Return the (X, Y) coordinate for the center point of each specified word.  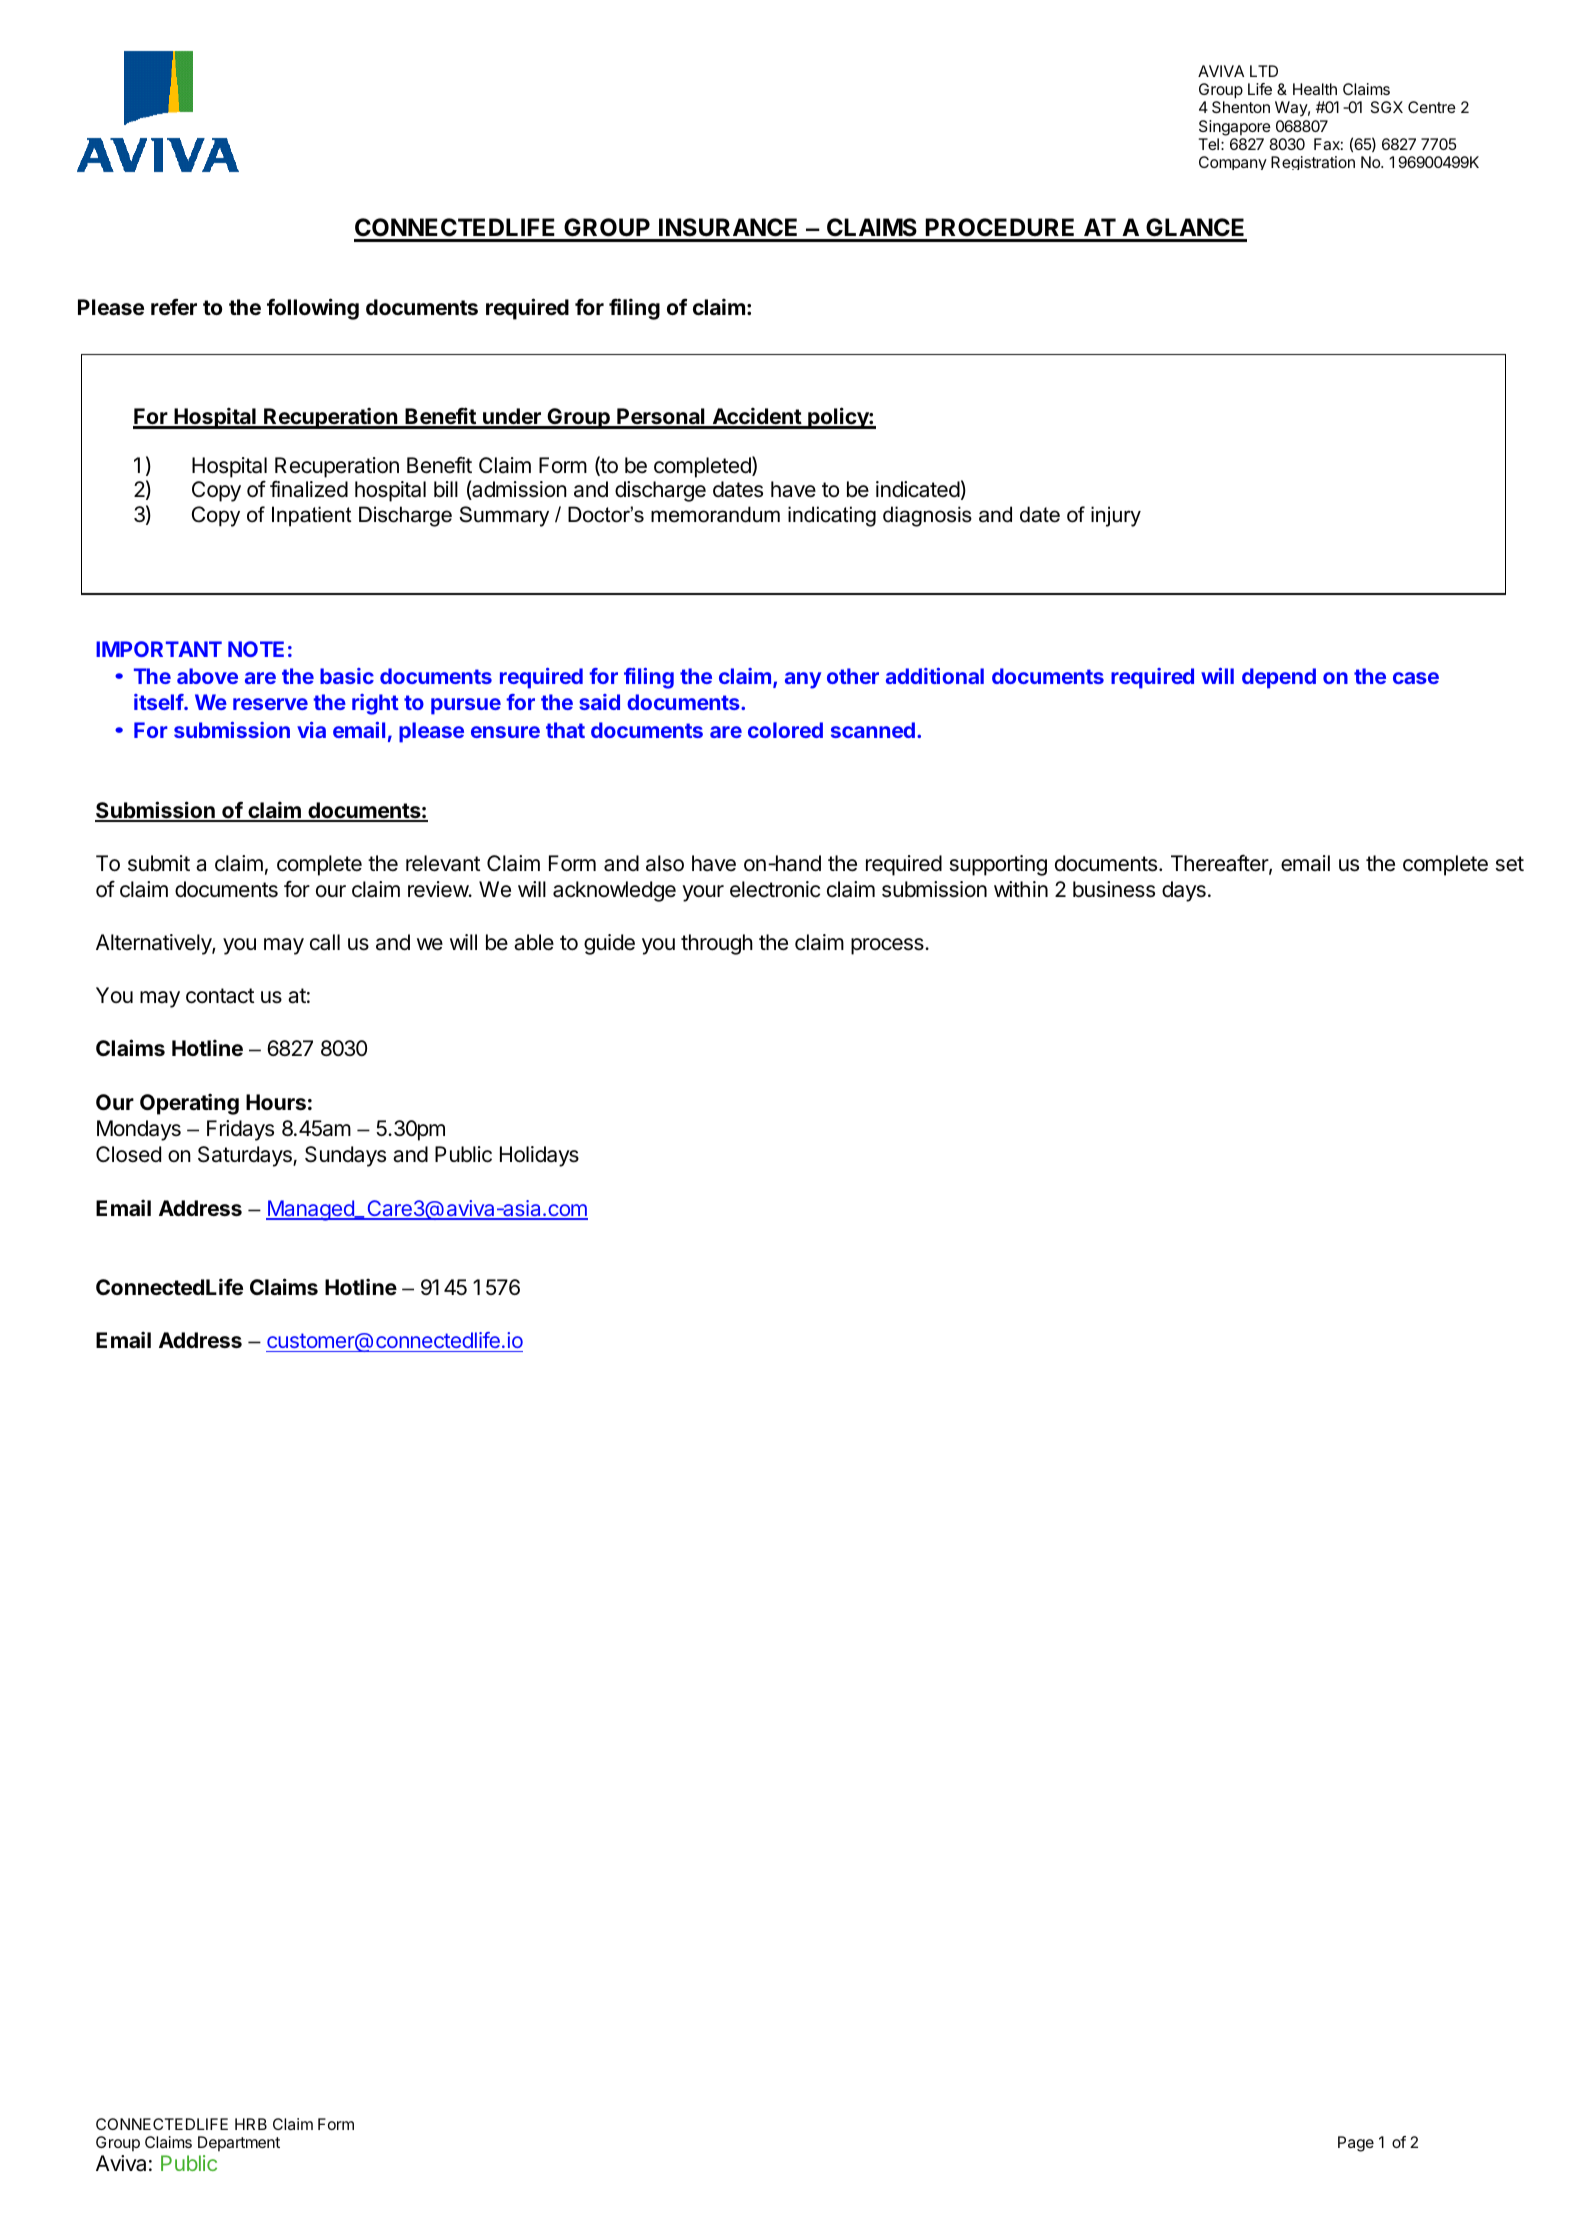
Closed (128, 1154)
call (325, 942)
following (313, 309)
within (1021, 889)
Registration (1313, 163)
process (888, 946)
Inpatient (312, 516)
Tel (1209, 144)
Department (239, 2143)
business (1114, 889)
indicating (832, 516)
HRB (251, 2124)
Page (1356, 2144)
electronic (775, 889)
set (1510, 864)
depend (1279, 678)
